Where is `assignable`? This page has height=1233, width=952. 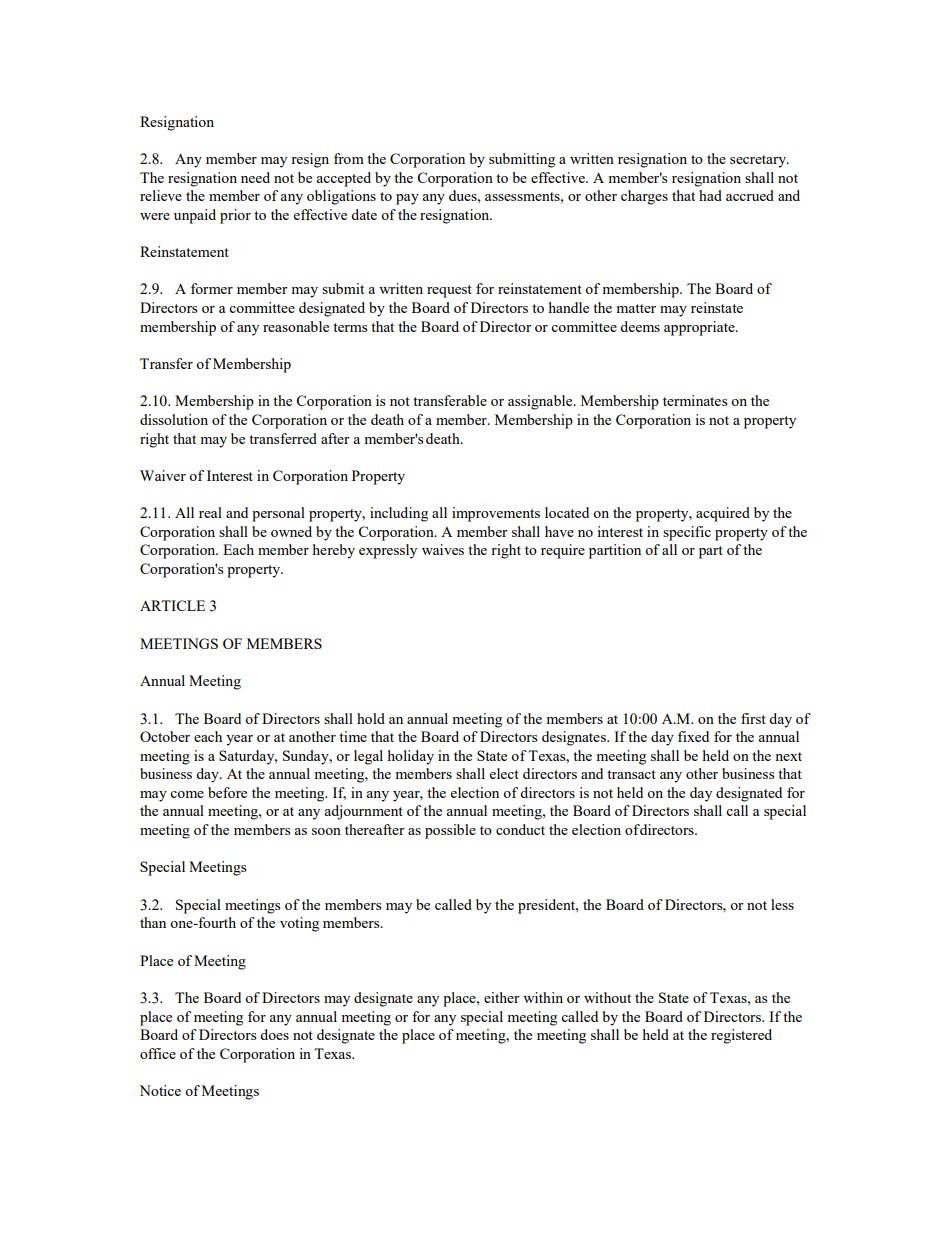 assignable is located at coordinates (541, 402).
